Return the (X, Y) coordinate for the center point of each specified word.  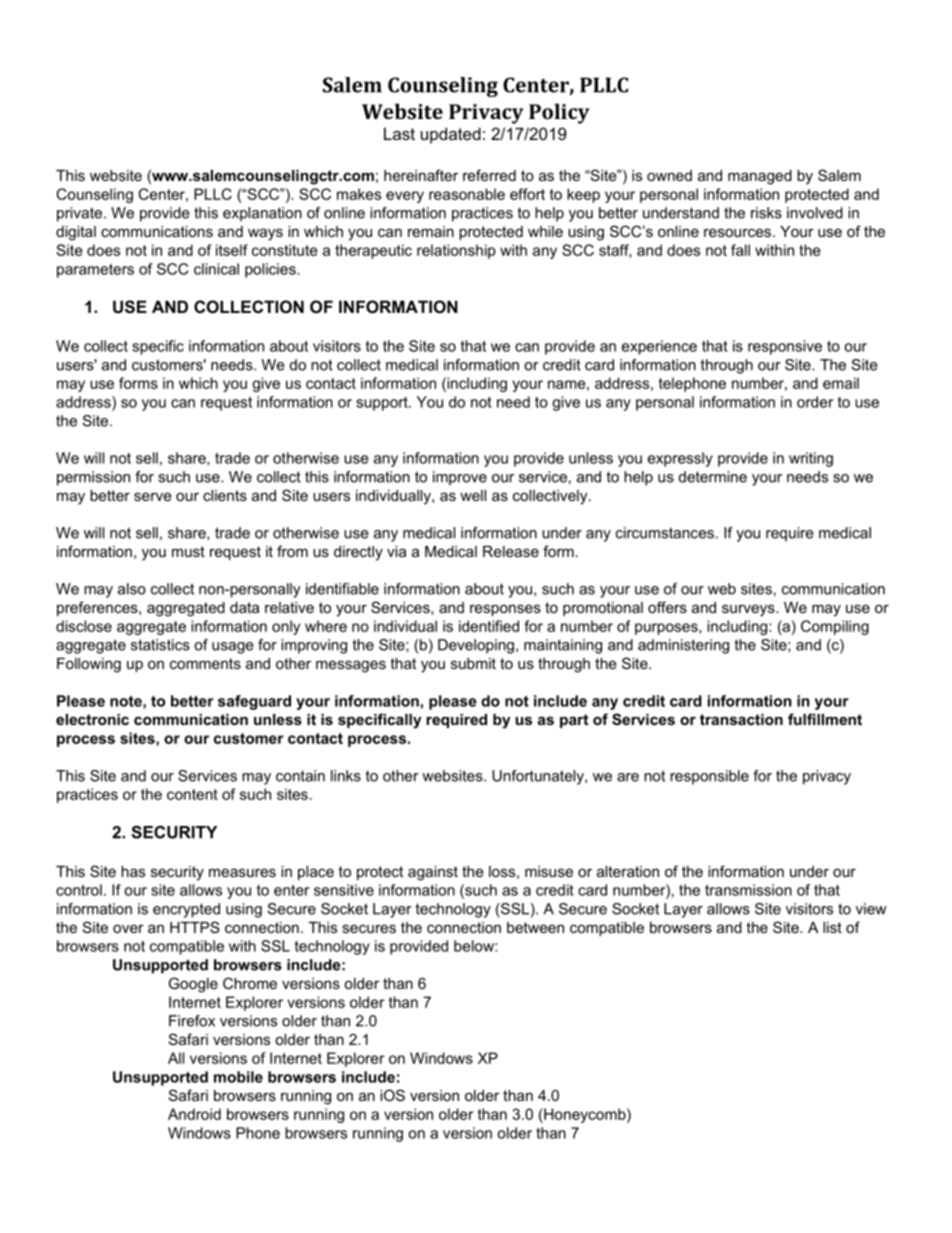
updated (451, 135)
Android (194, 1114)
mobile (238, 1077)
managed (760, 177)
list (832, 927)
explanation (262, 214)
